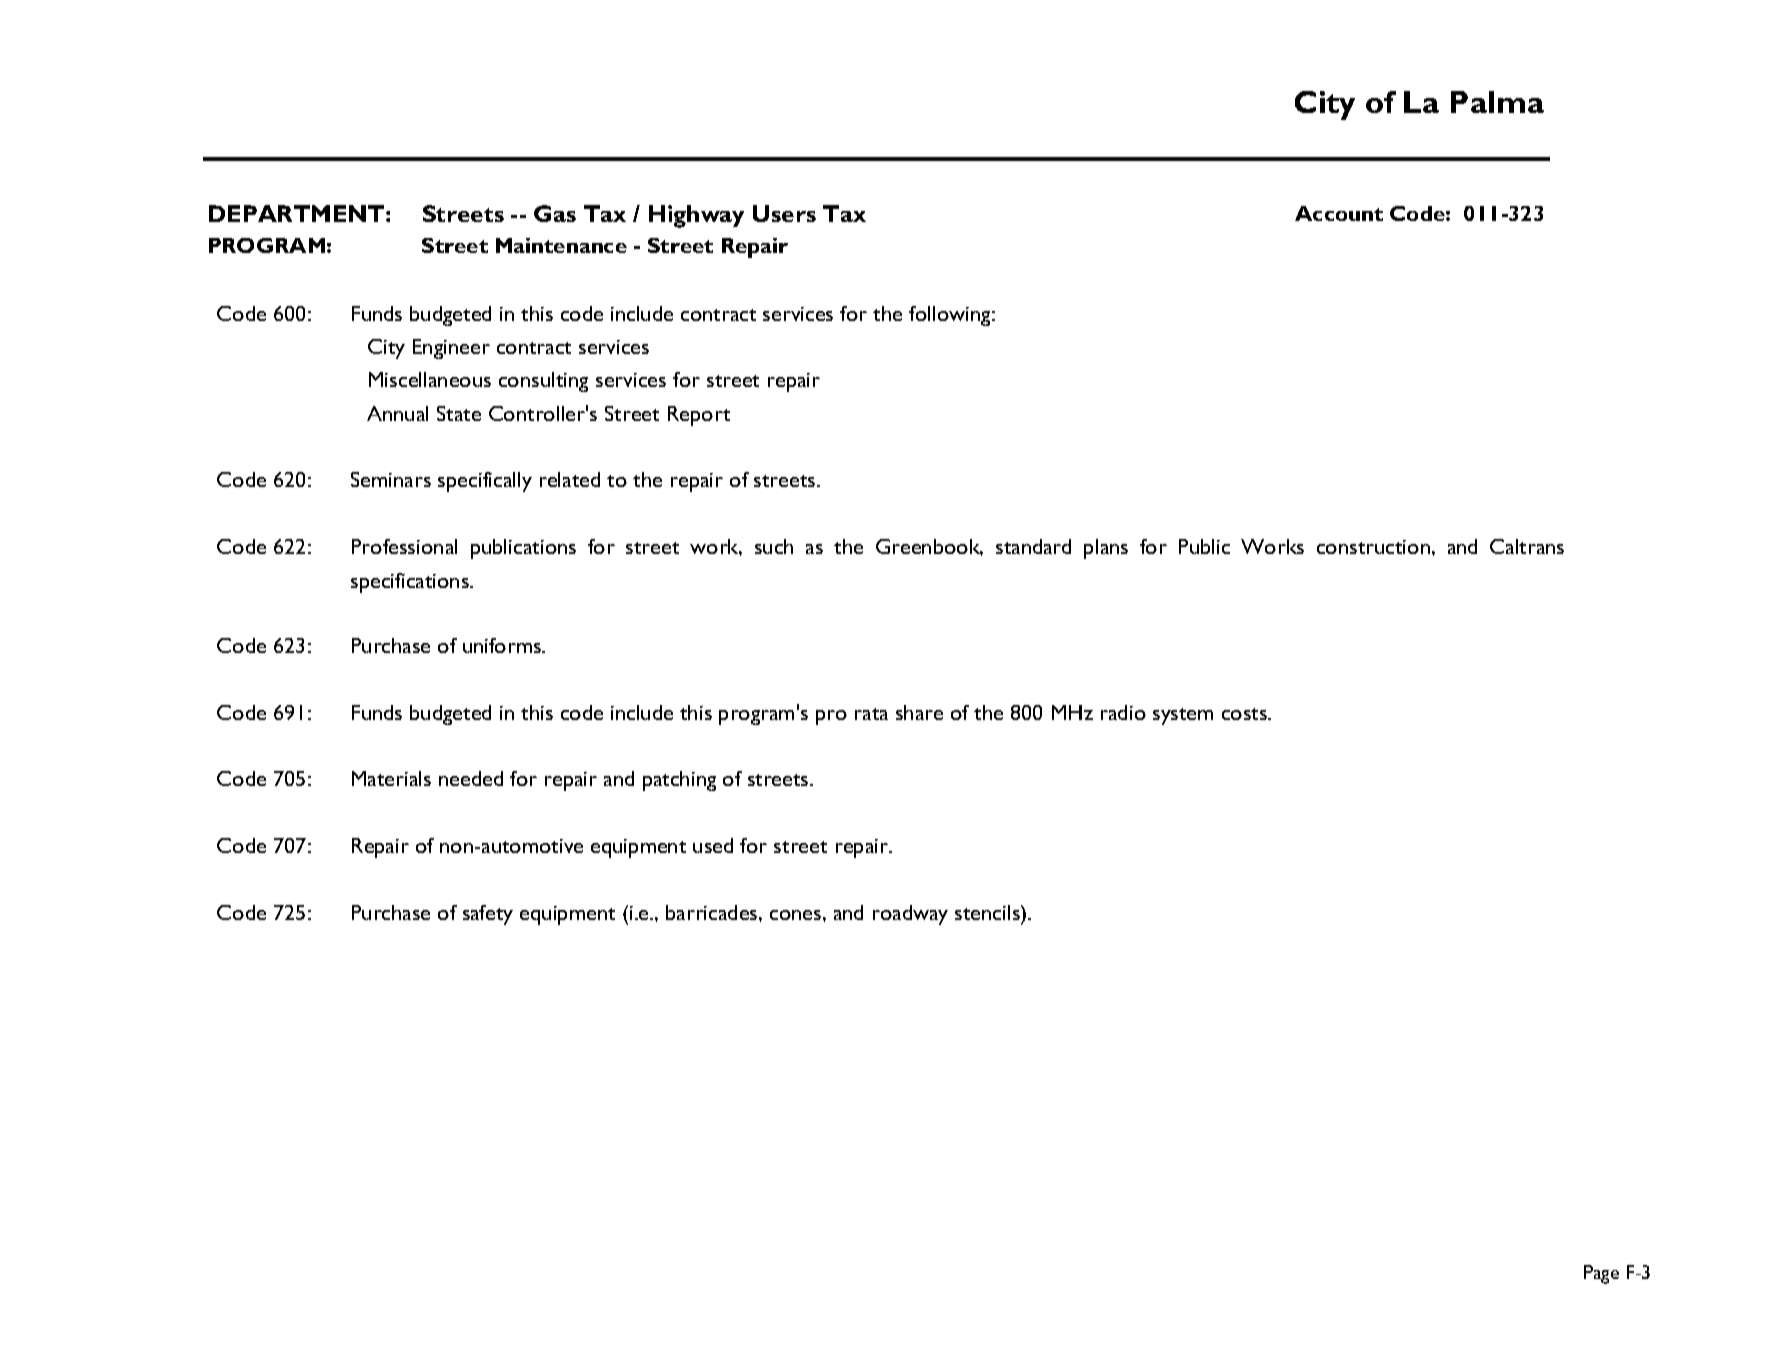  I want to click on standard, so click(1033, 546).
